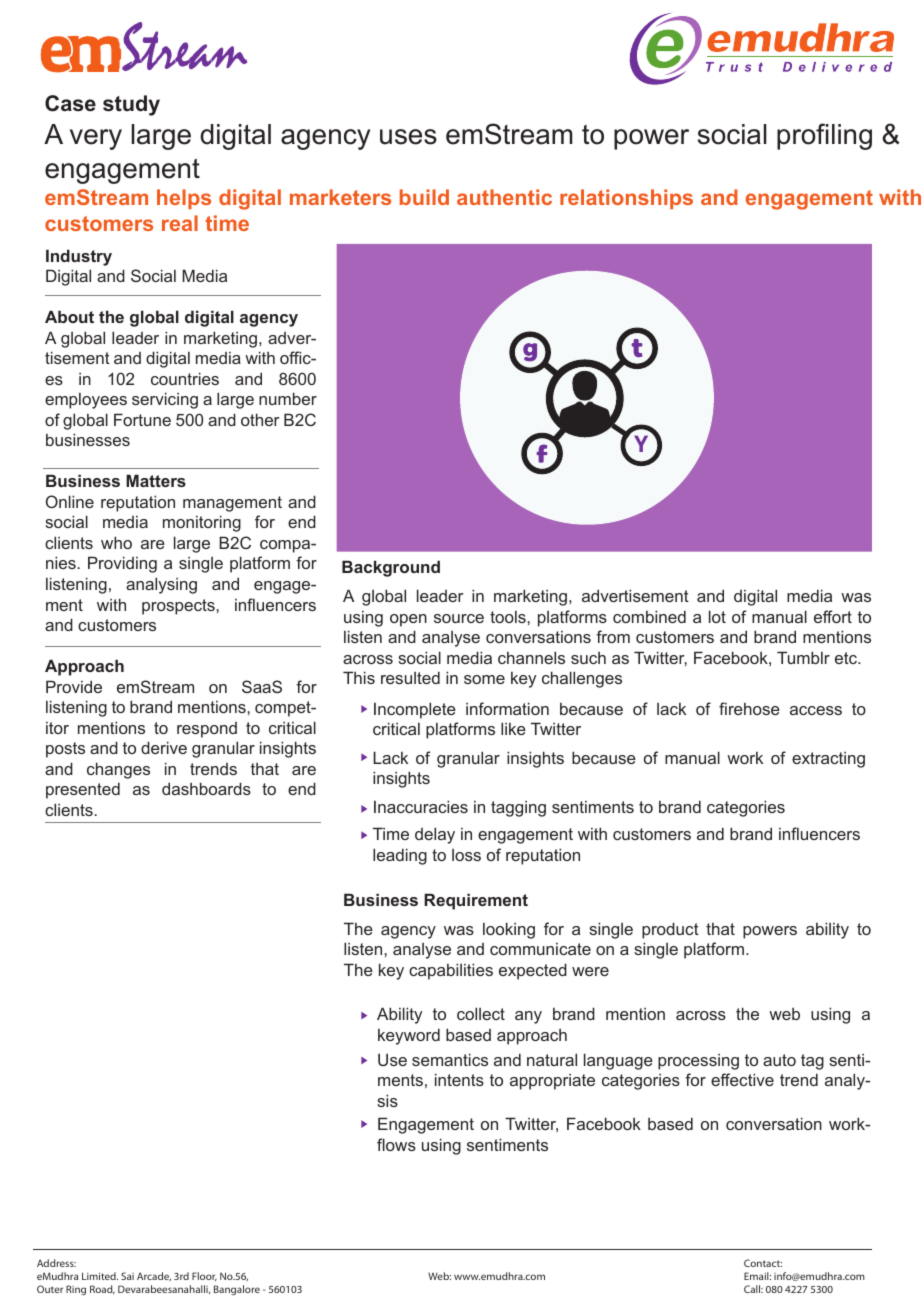 The image size is (924, 1308). What do you see at coordinates (131, 105) in the document?
I see `study` at bounding box center [131, 105].
